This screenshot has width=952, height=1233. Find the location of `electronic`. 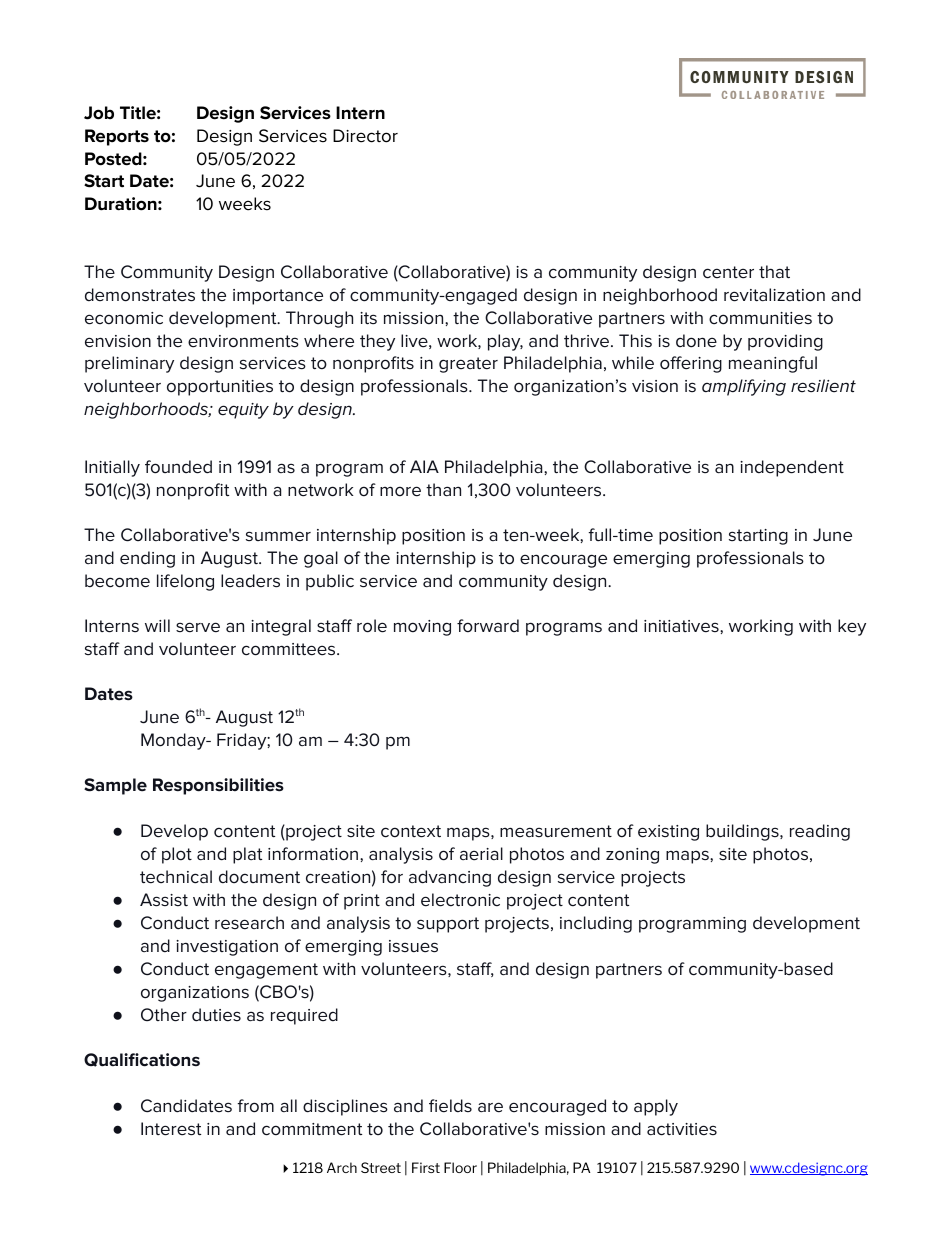

electronic is located at coordinates (460, 900).
